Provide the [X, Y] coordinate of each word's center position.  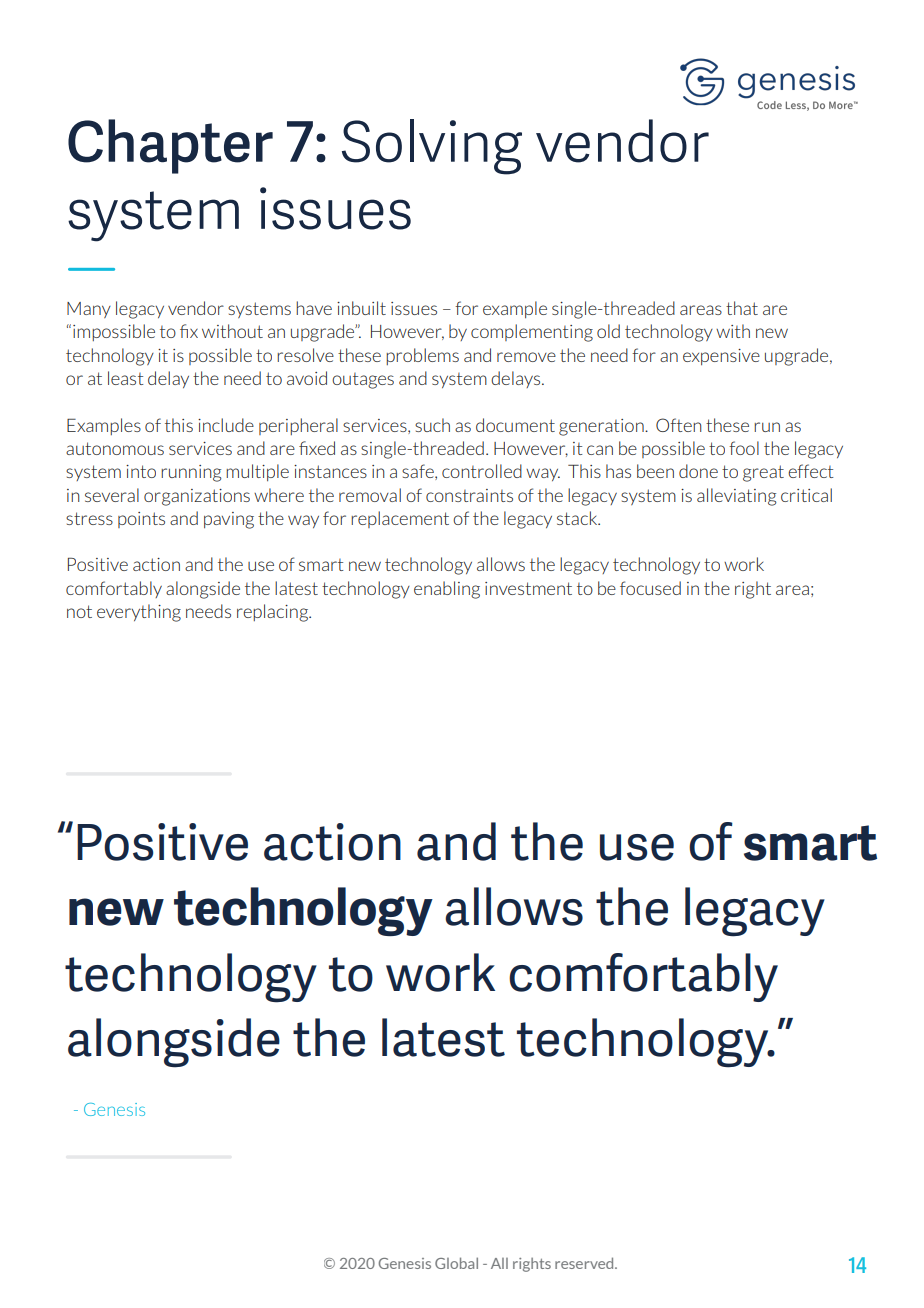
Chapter [170, 146]
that [742, 308]
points [141, 520]
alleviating [736, 497]
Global [456, 1263]
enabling [447, 590]
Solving [432, 147]
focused [650, 588]
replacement [400, 519]
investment [528, 588]
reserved [585, 1263]
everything [139, 613]
